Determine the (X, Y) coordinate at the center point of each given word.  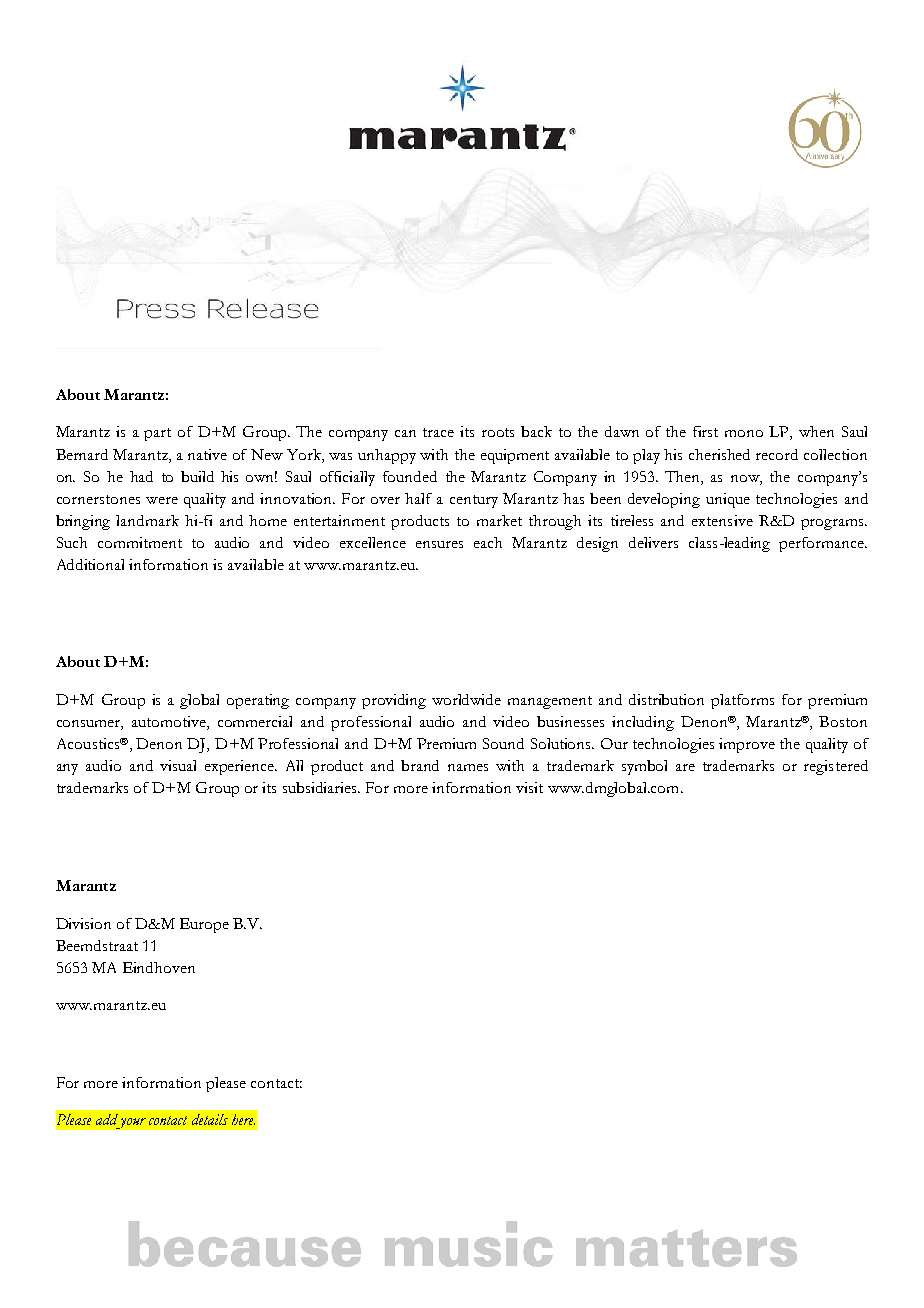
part (157, 434)
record (777, 454)
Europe (204, 925)
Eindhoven (159, 967)
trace (438, 432)
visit (529, 787)
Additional (90, 564)
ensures (439, 544)
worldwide (466, 699)
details (210, 1119)
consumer (90, 725)
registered (836, 767)
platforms (742, 701)
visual (178, 765)
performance (823, 544)
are (685, 767)
